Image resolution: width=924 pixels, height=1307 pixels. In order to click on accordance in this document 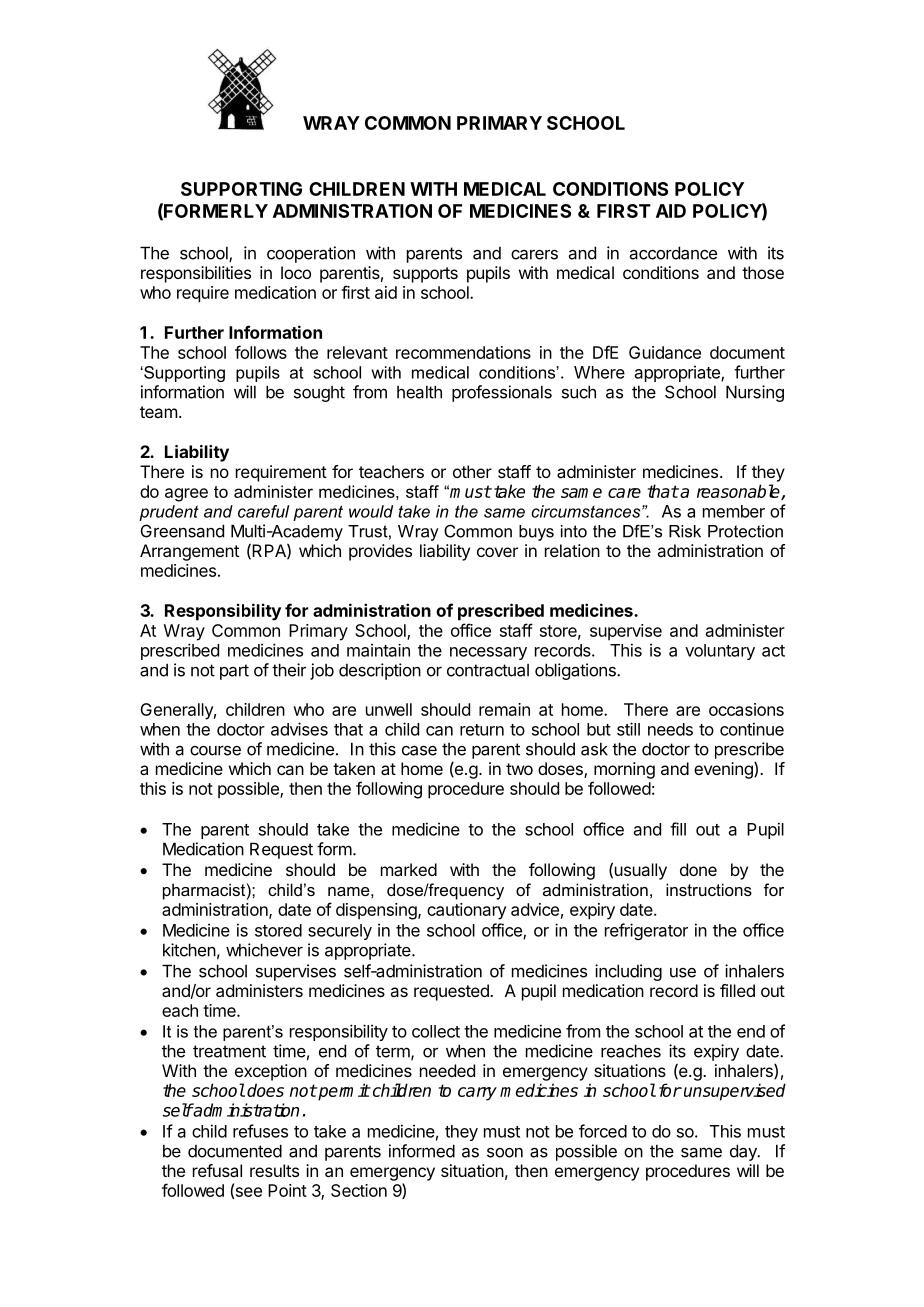, I will do `click(673, 253)`.
